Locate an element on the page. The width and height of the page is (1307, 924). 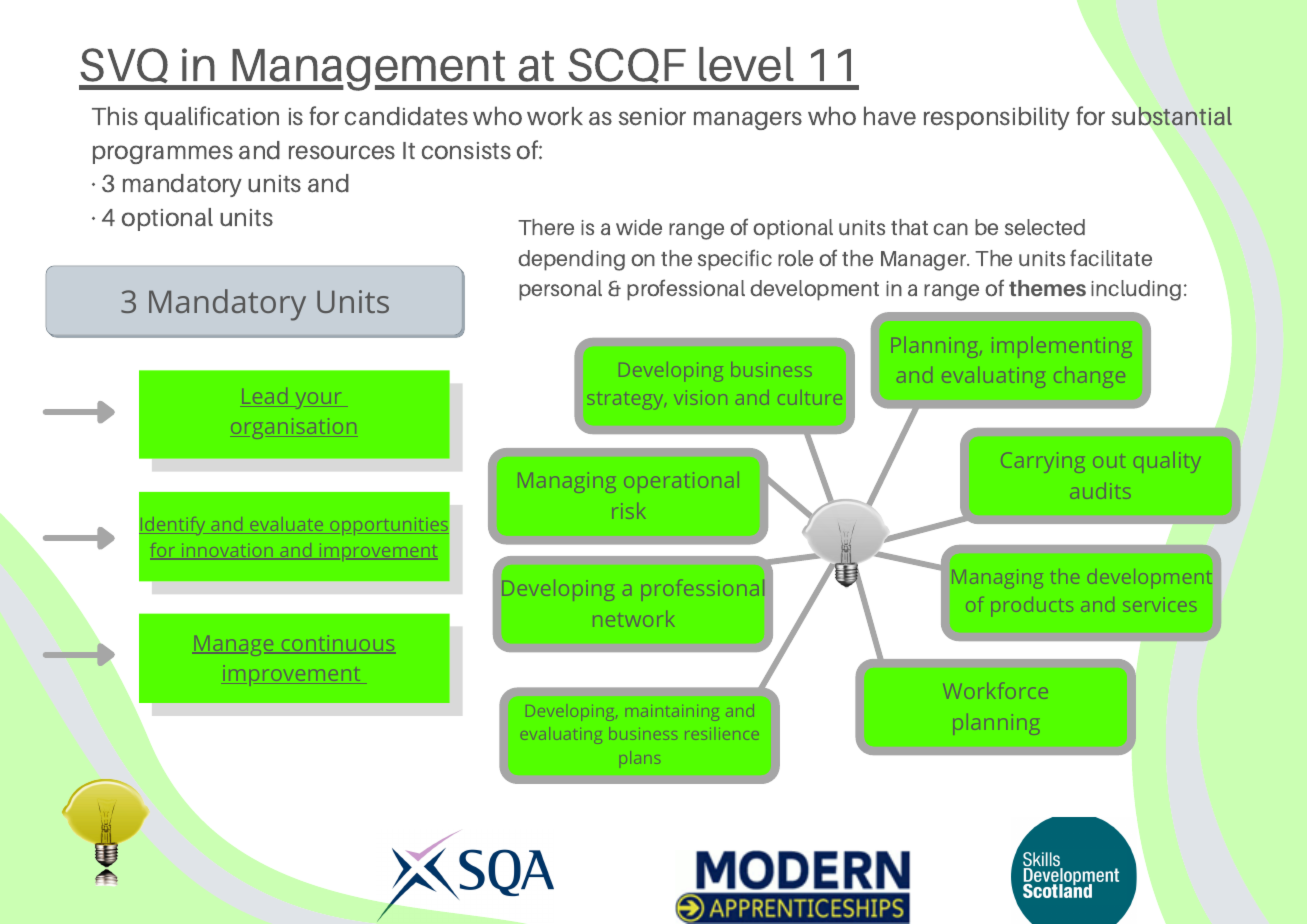
specific is located at coordinates (735, 260).
